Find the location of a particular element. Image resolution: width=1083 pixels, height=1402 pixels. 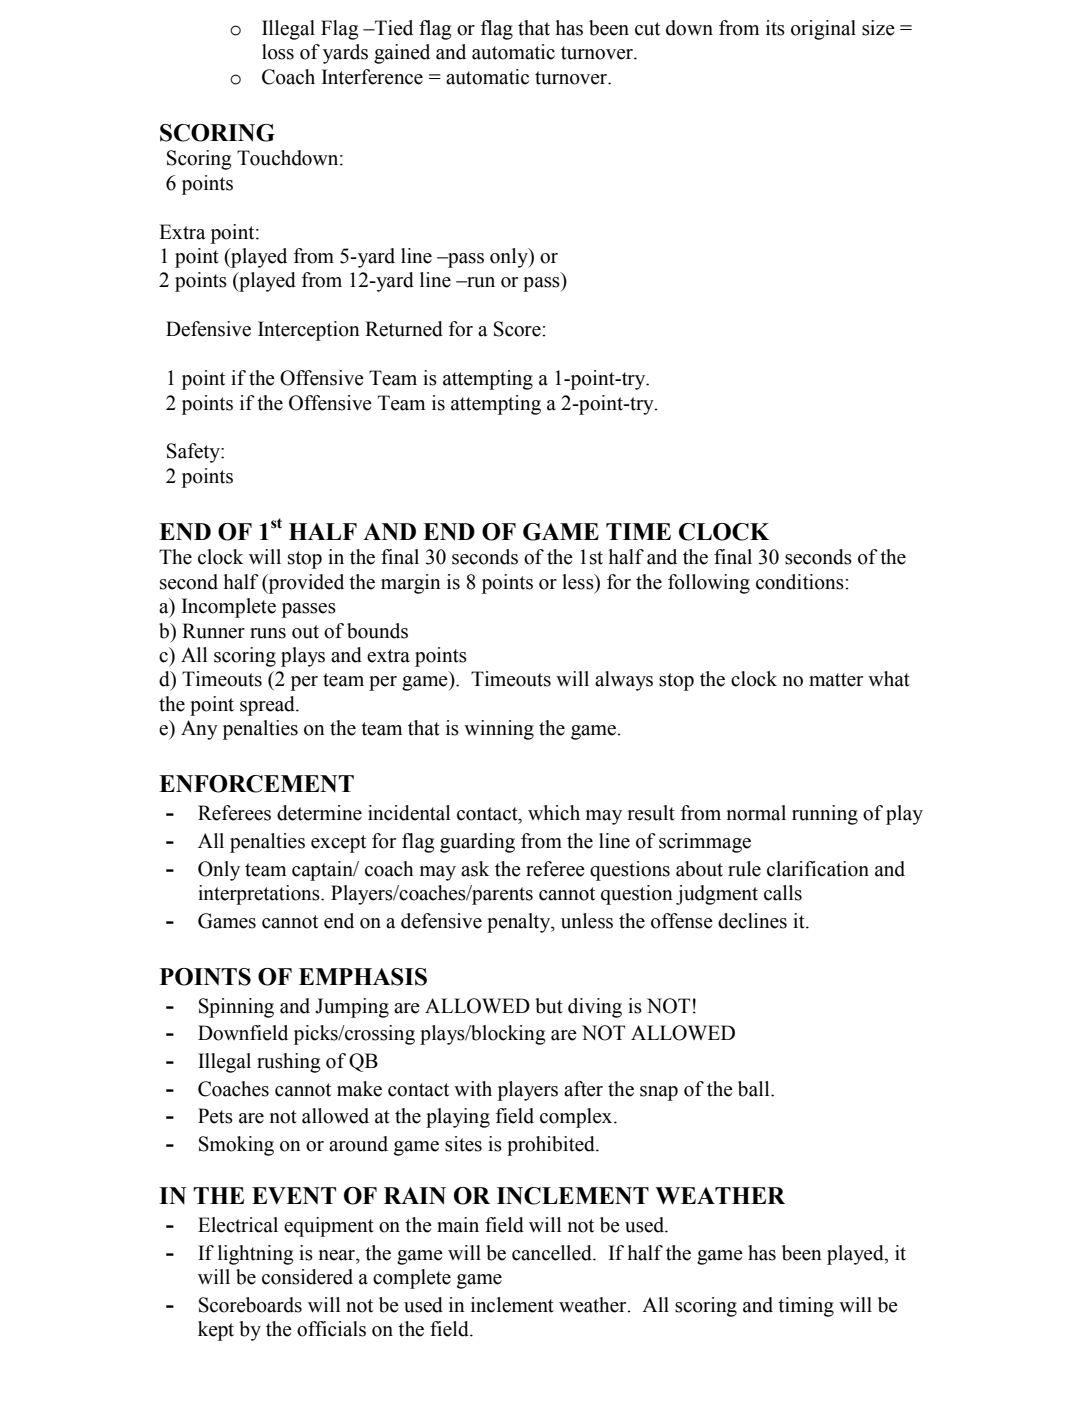

cut is located at coordinates (647, 29).
